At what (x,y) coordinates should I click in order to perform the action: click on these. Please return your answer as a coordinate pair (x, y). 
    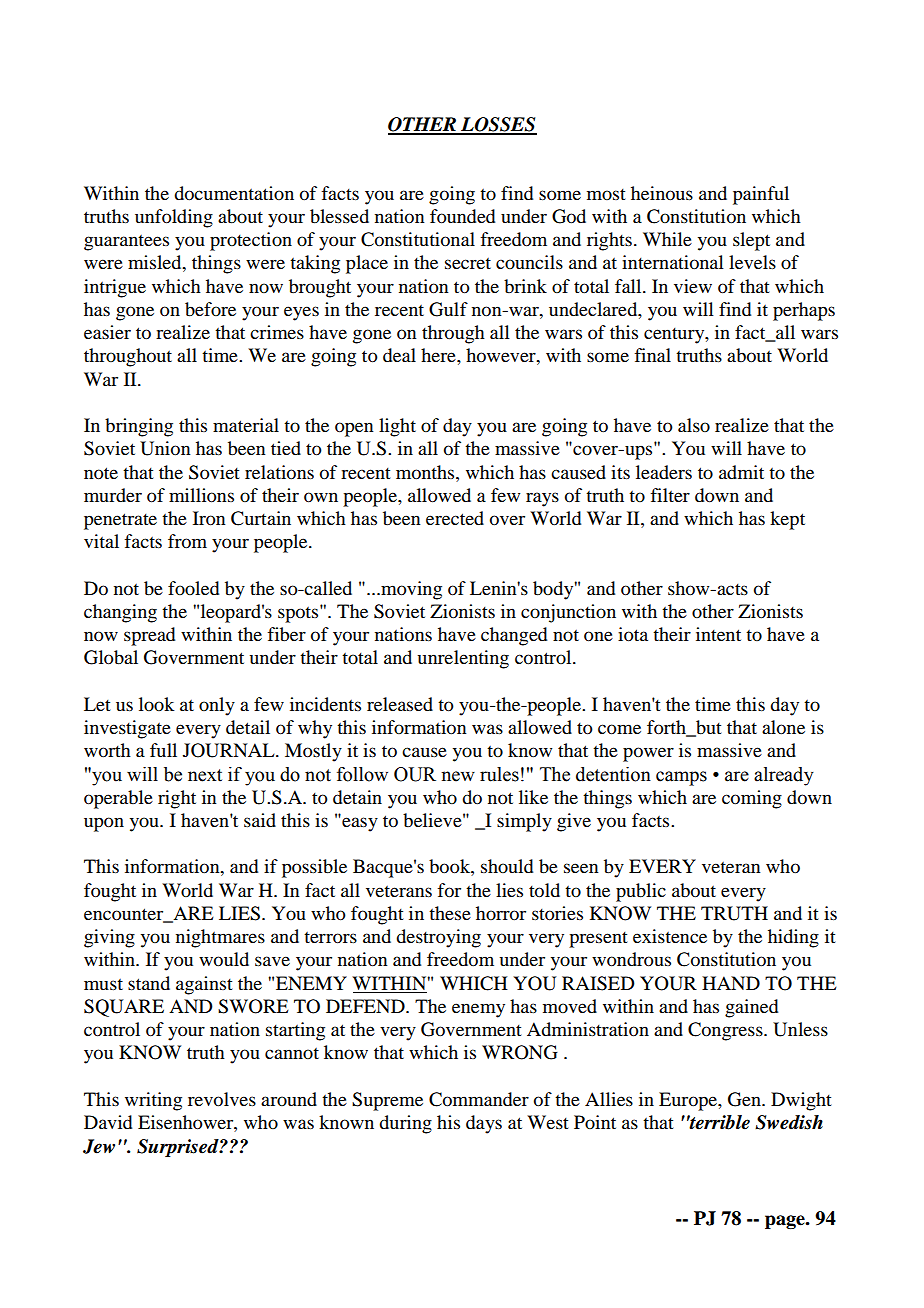
    Looking at the image, I should click on (450, 913).
